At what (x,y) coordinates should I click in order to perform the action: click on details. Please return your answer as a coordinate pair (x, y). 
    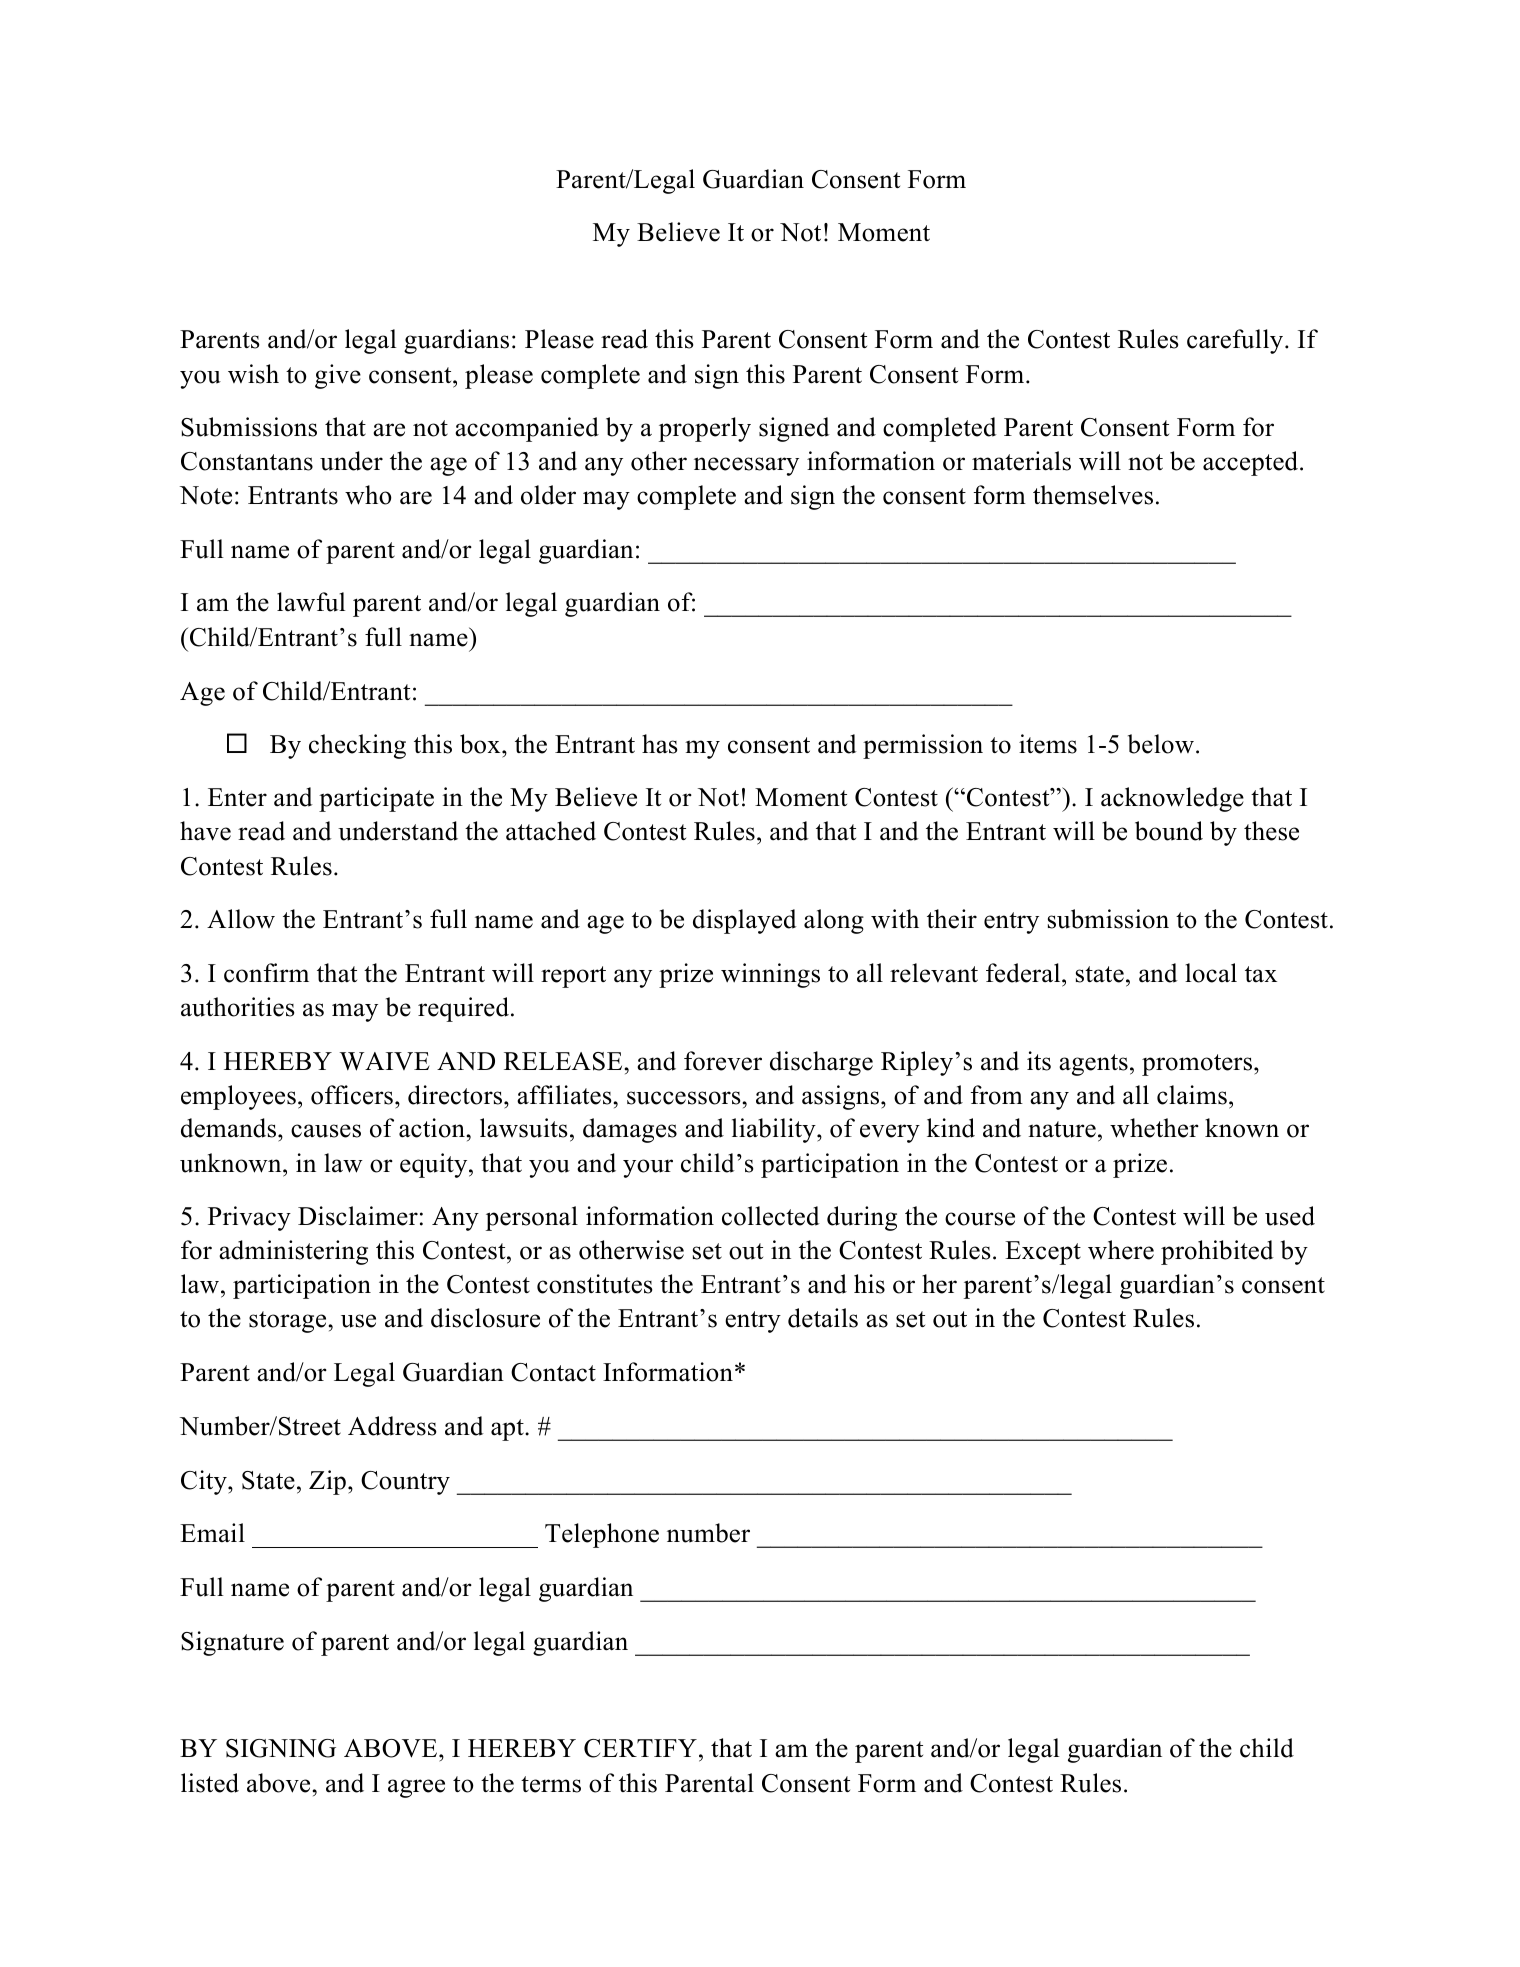
    Looking at the image, I should click on (823, 1318).
